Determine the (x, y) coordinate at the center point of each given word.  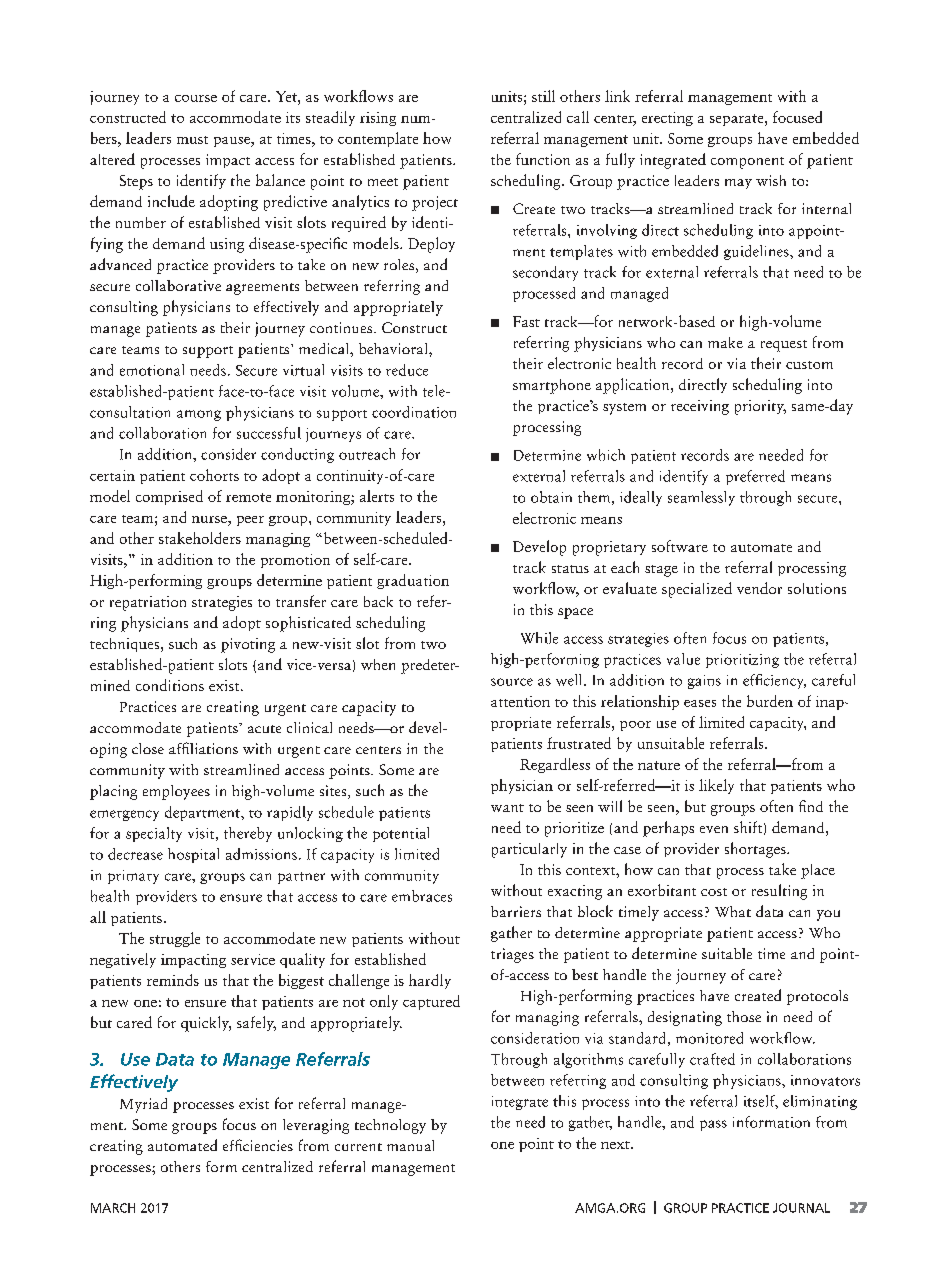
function (543, 159)
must (192, 140)
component (747, 163)
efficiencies (258, 1145)
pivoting (248, 645)
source (512, 682)
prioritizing (742, 661)
